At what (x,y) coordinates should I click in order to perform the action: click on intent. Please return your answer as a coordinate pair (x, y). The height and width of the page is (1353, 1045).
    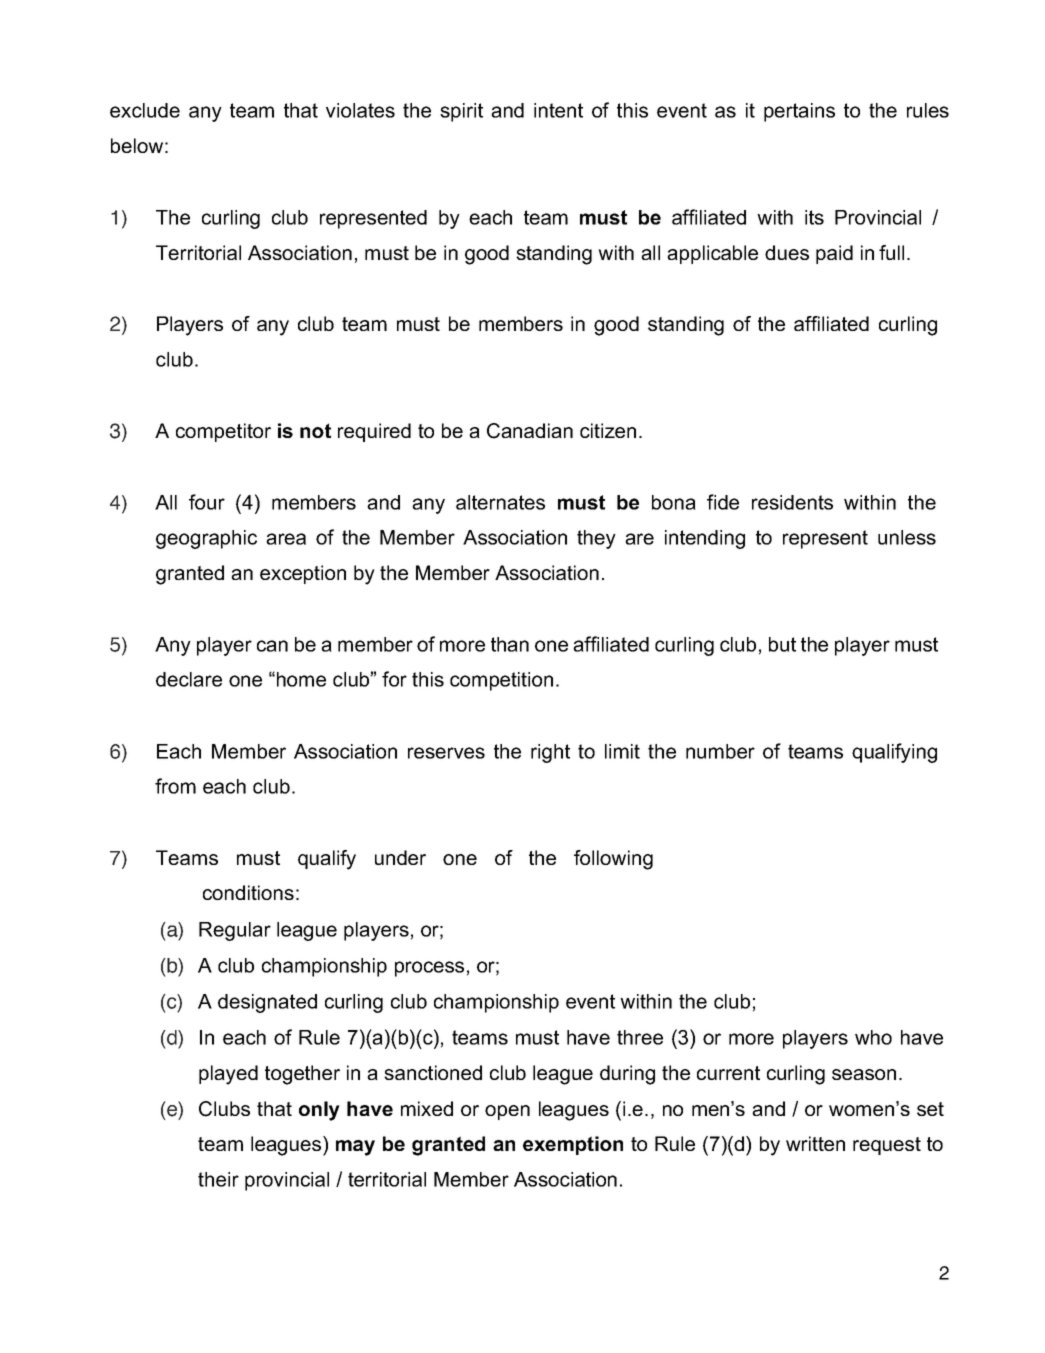
    Looking at the image, I should click on (558, 110).
